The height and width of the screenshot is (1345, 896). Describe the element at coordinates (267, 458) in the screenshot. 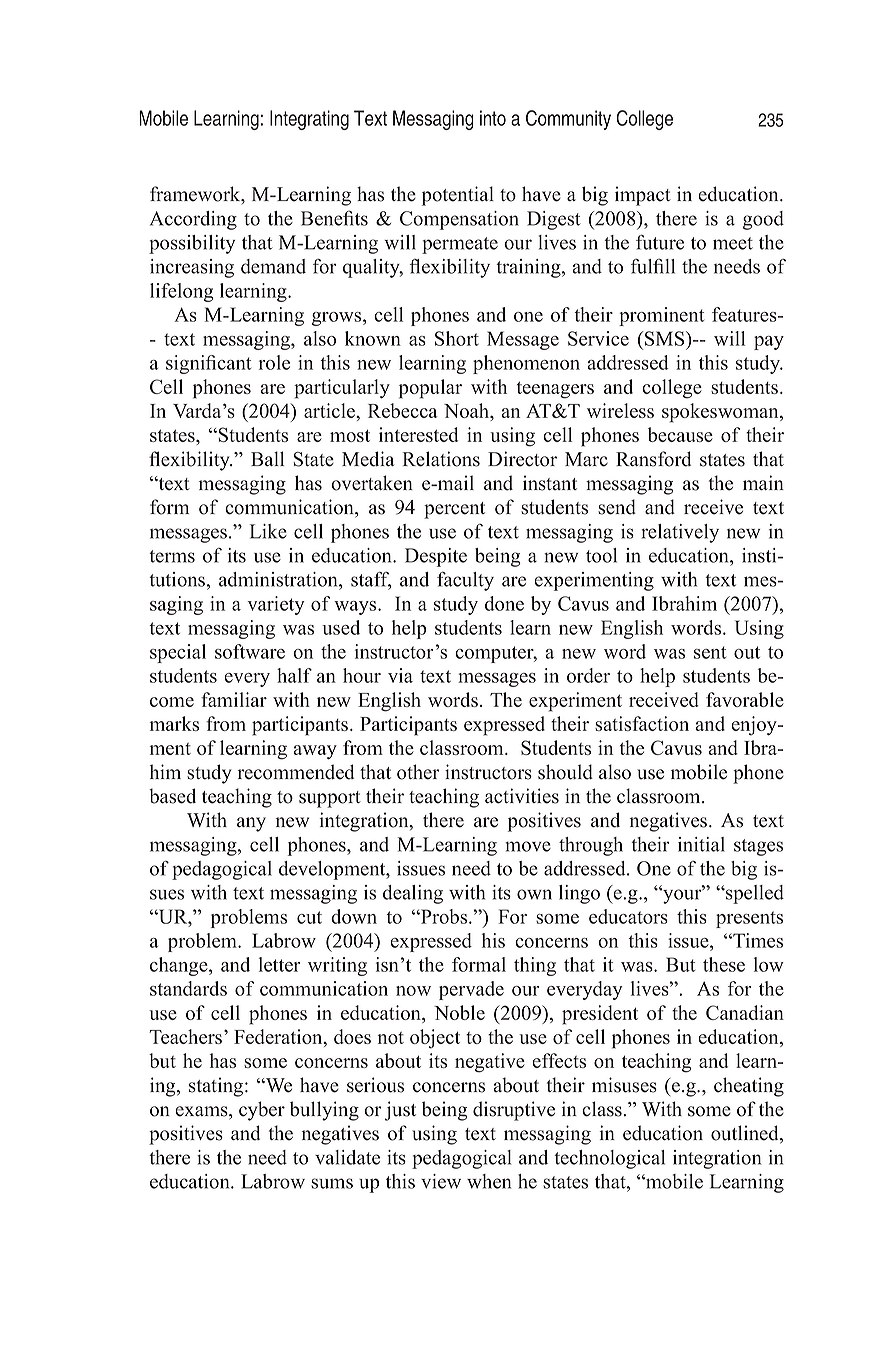

I see `Ball` at that location.
